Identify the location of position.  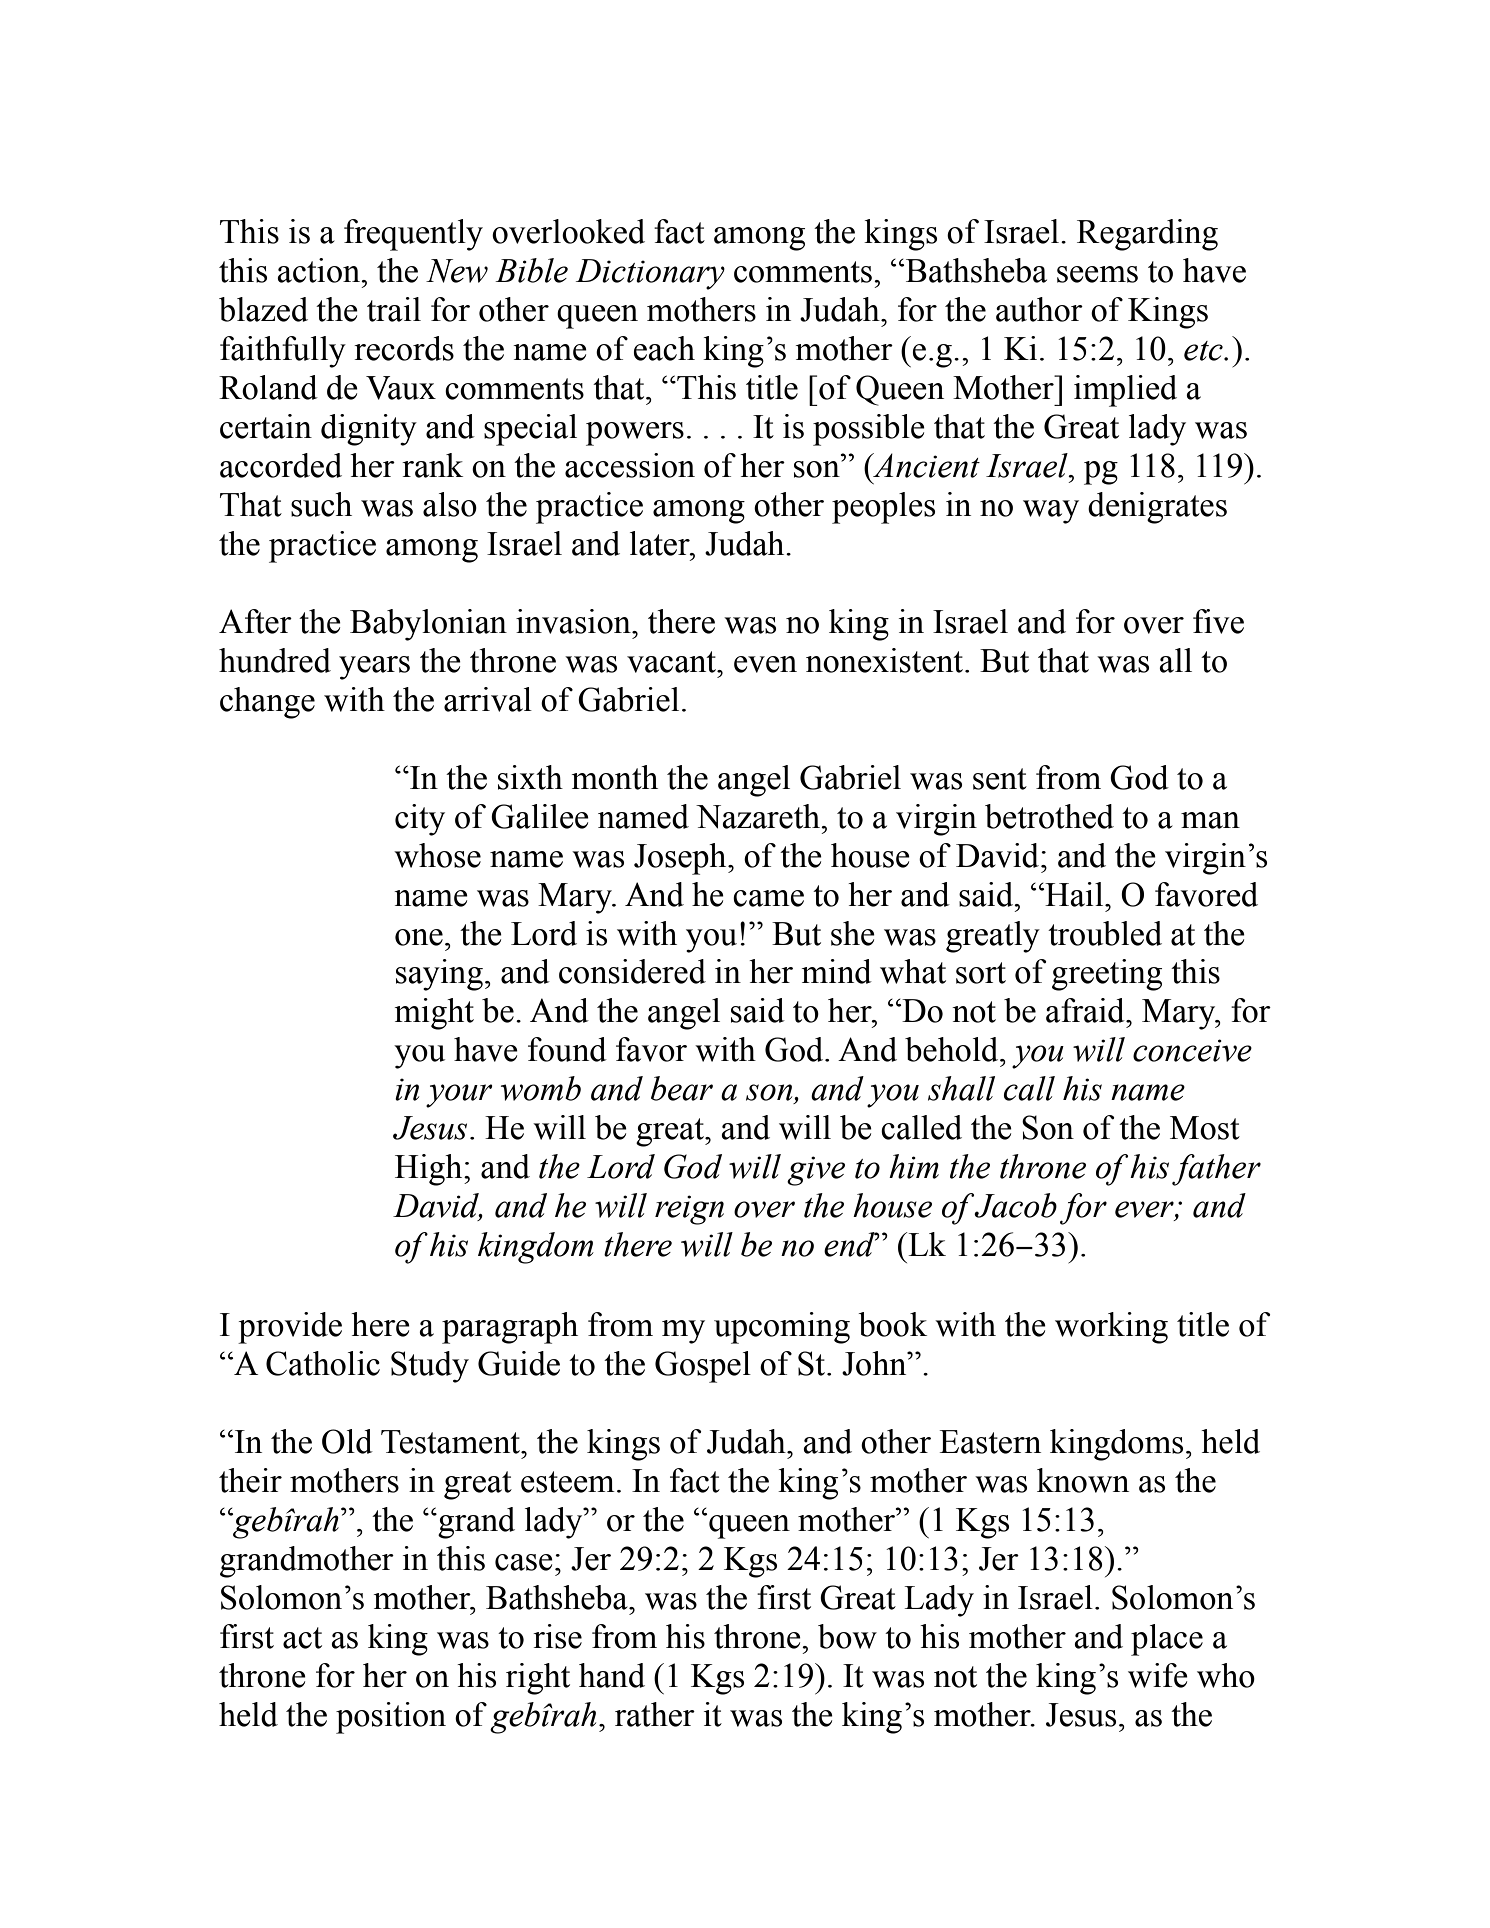
(391, 1718).
